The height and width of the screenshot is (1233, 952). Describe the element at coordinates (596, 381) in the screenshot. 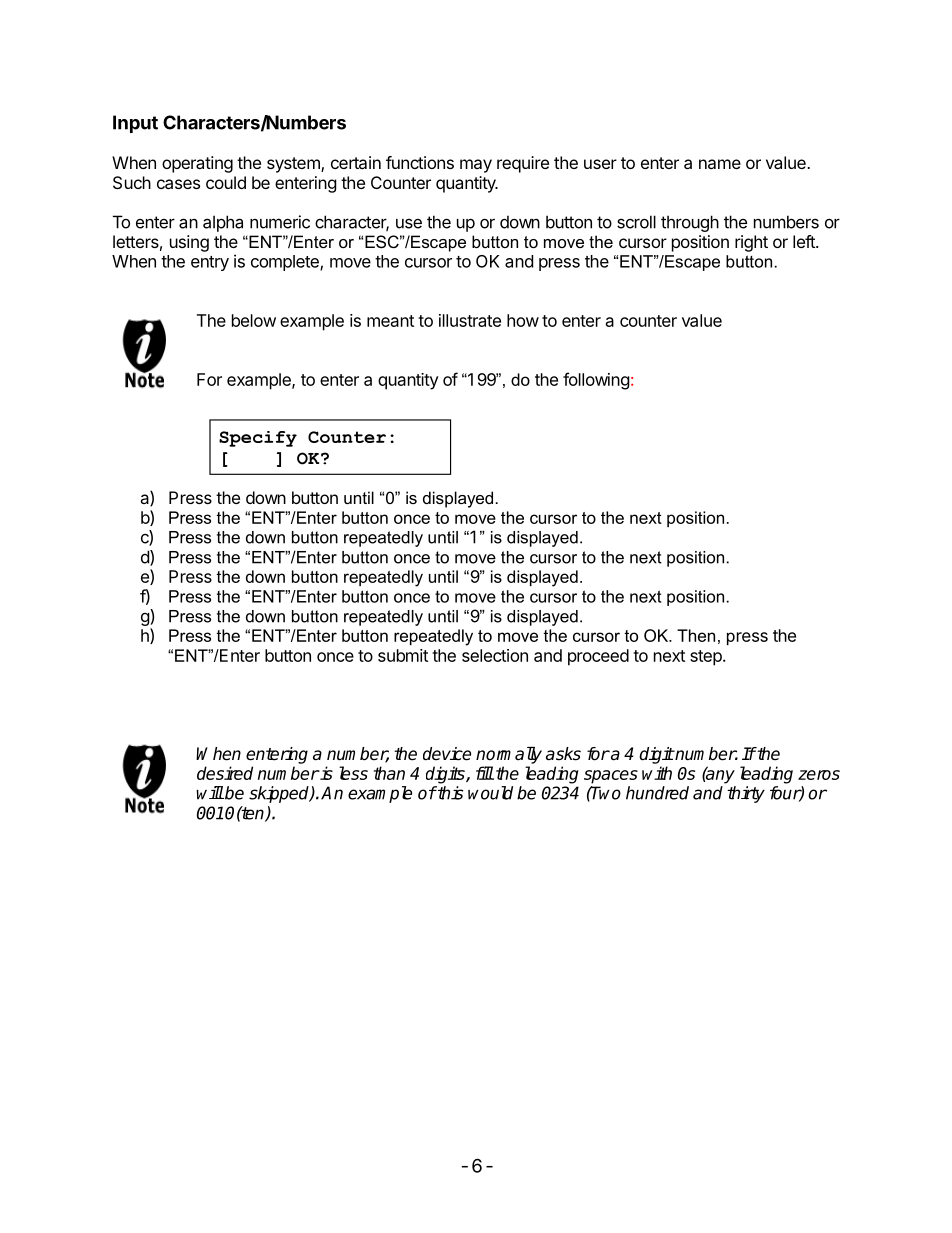

I see `following` at that location.
